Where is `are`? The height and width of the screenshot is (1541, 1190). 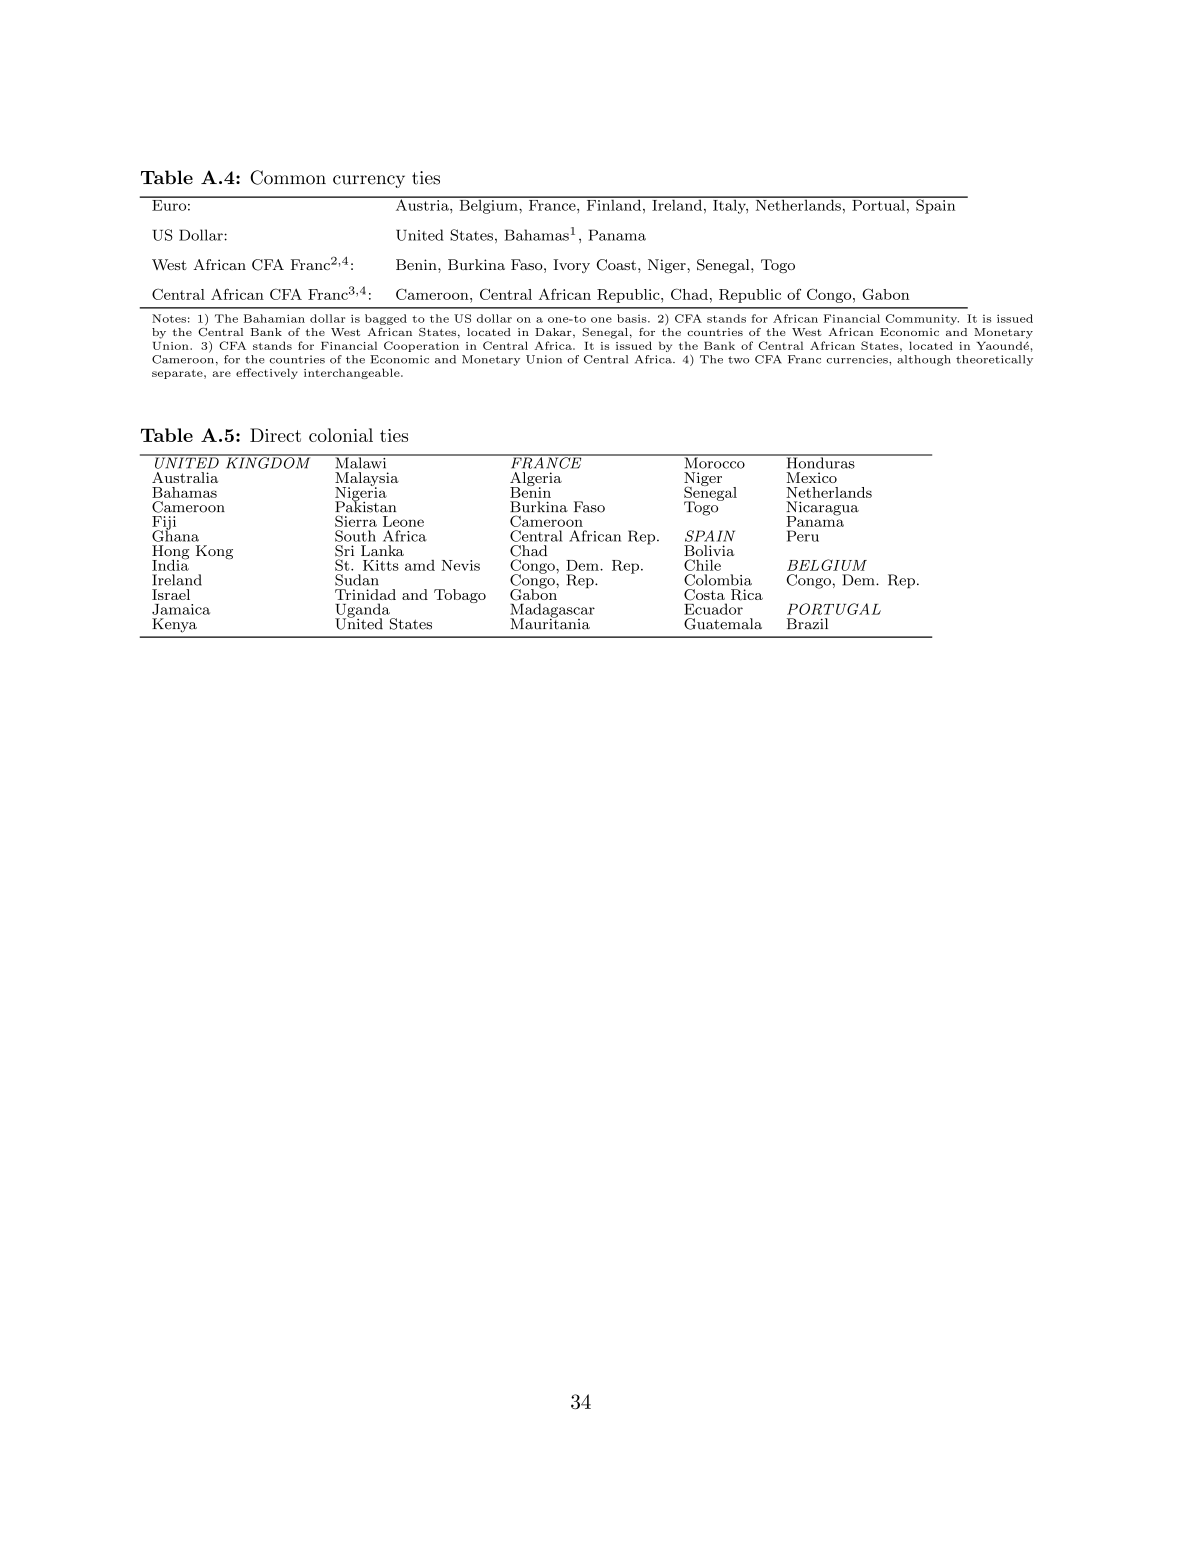 are is located at coordinates (221, 374).
